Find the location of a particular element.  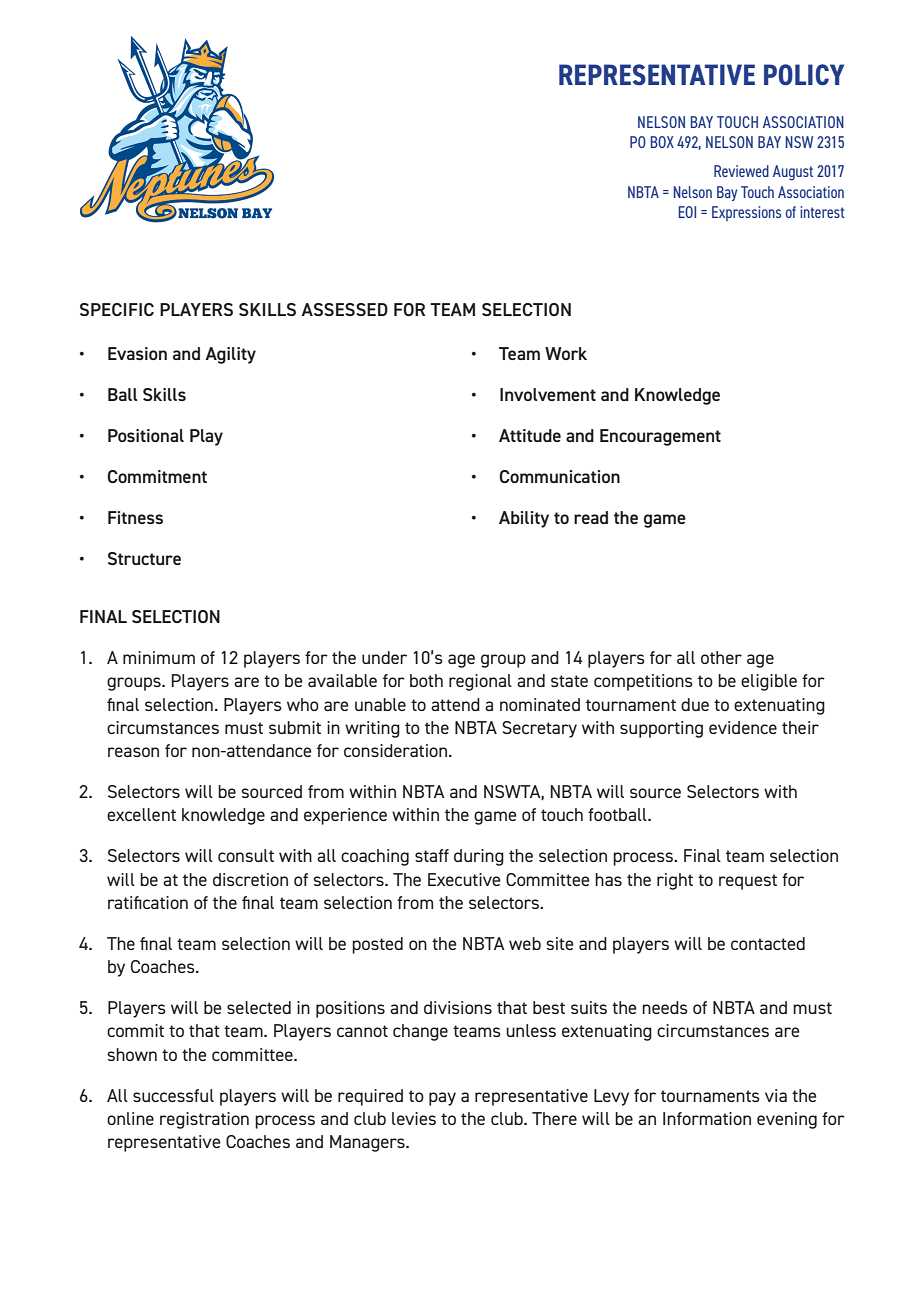

POLICY is located at coordinates (804, 74).
